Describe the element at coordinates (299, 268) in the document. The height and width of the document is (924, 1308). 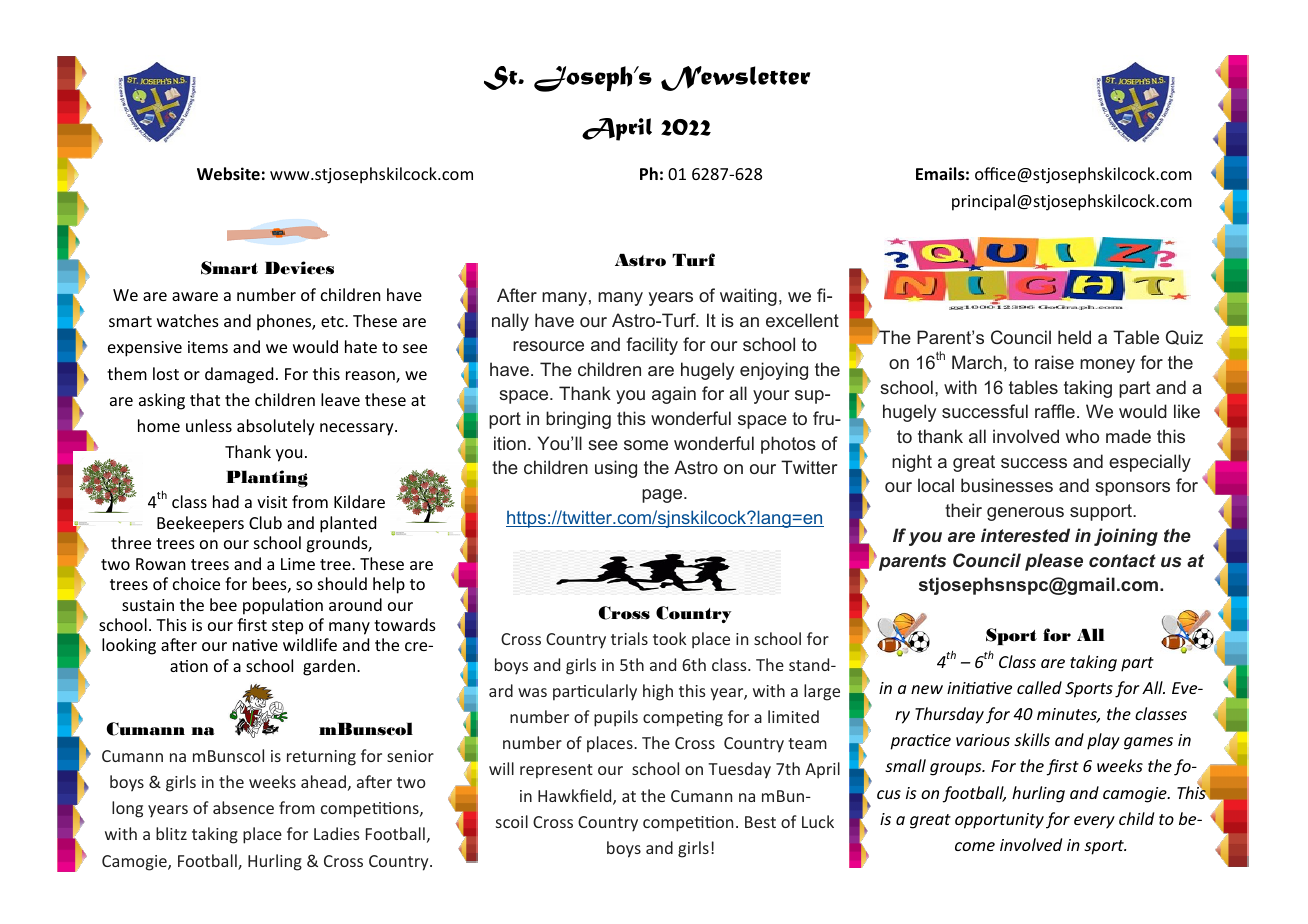
I see `Devices` at that location.
